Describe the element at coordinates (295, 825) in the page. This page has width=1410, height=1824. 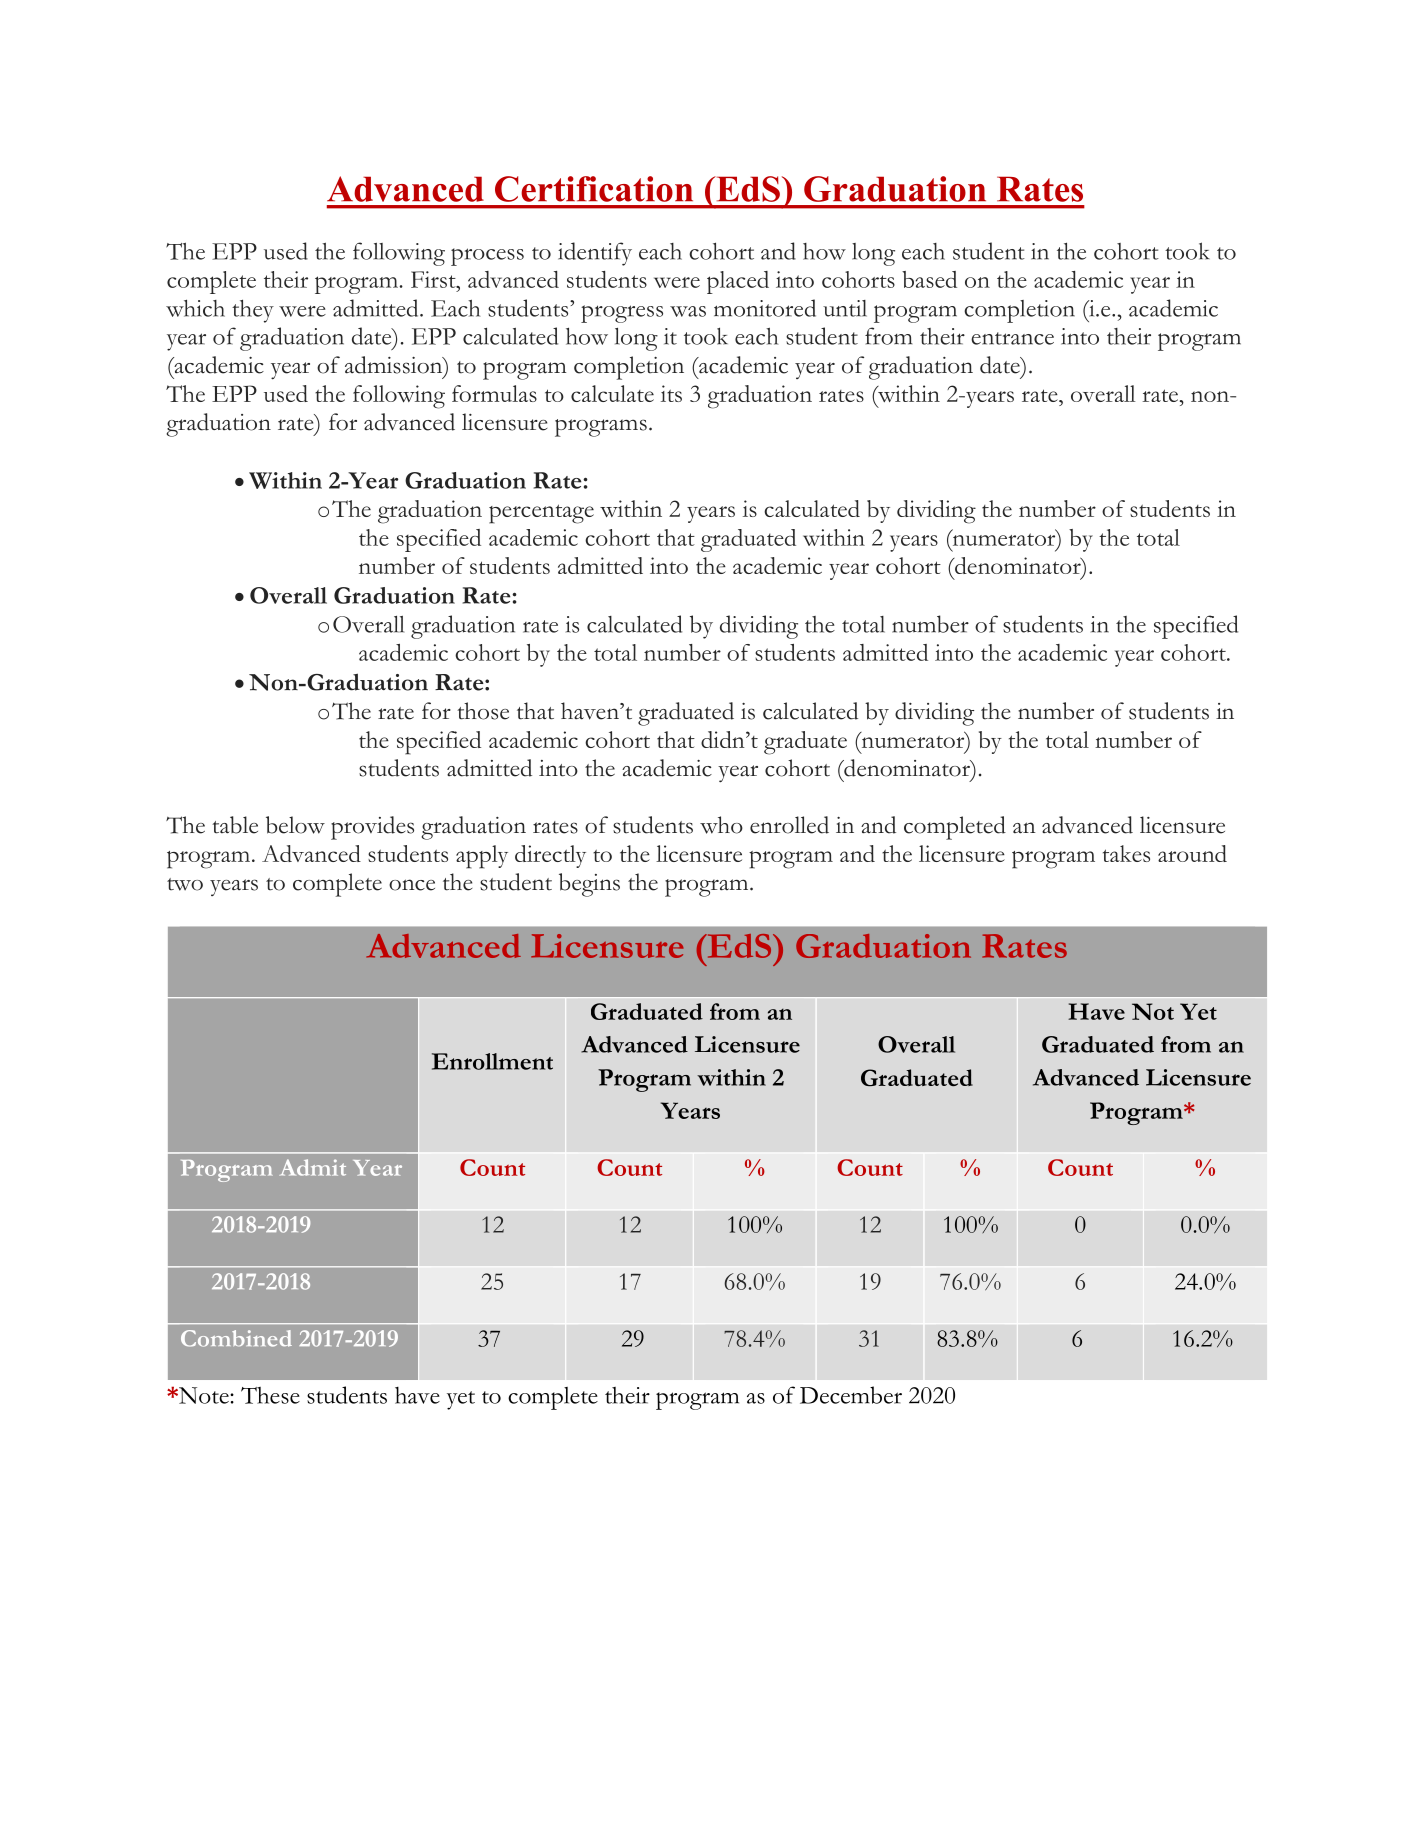
I see `below` at that location.
